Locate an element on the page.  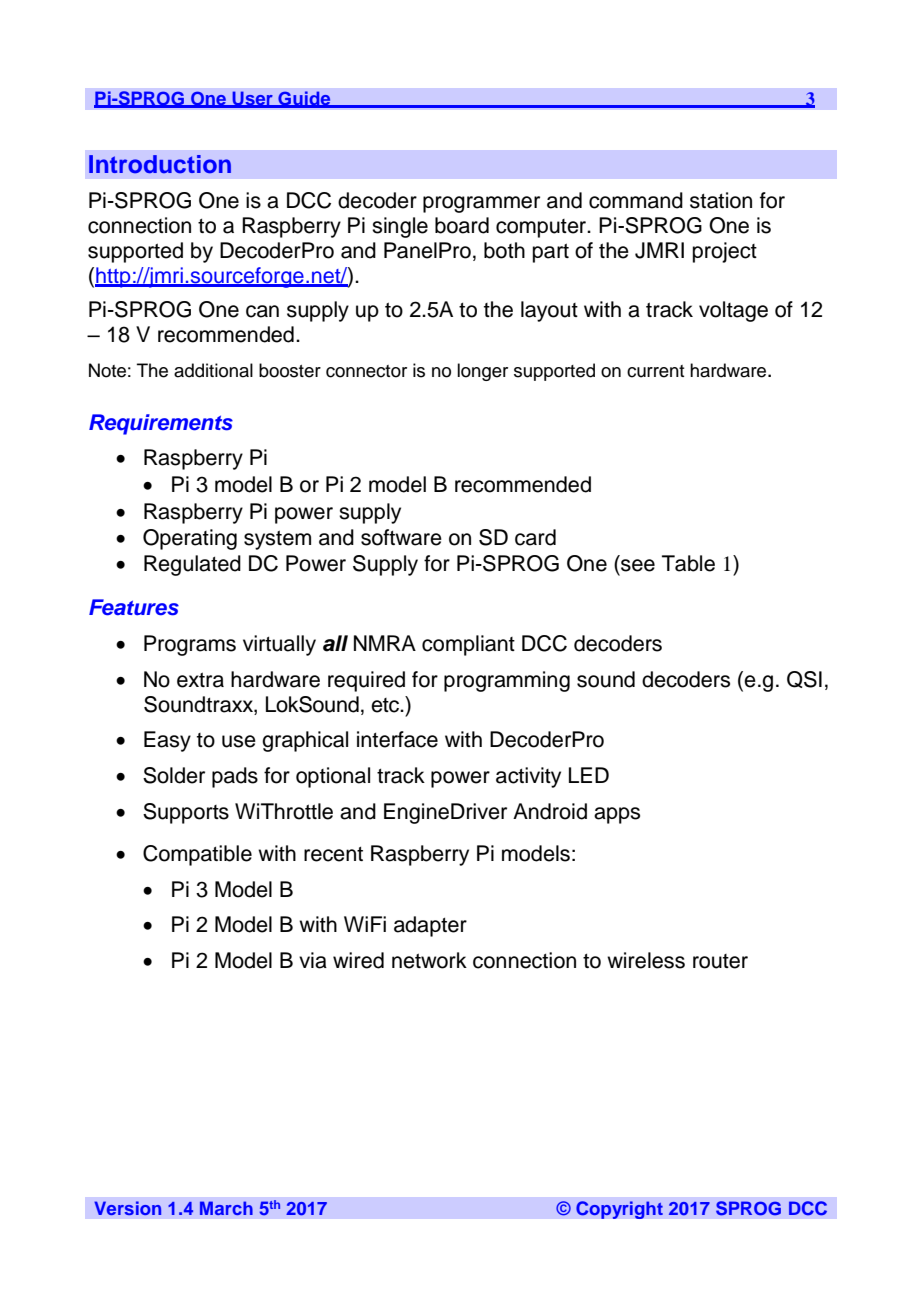
board is located at coordinates (462, 225).
